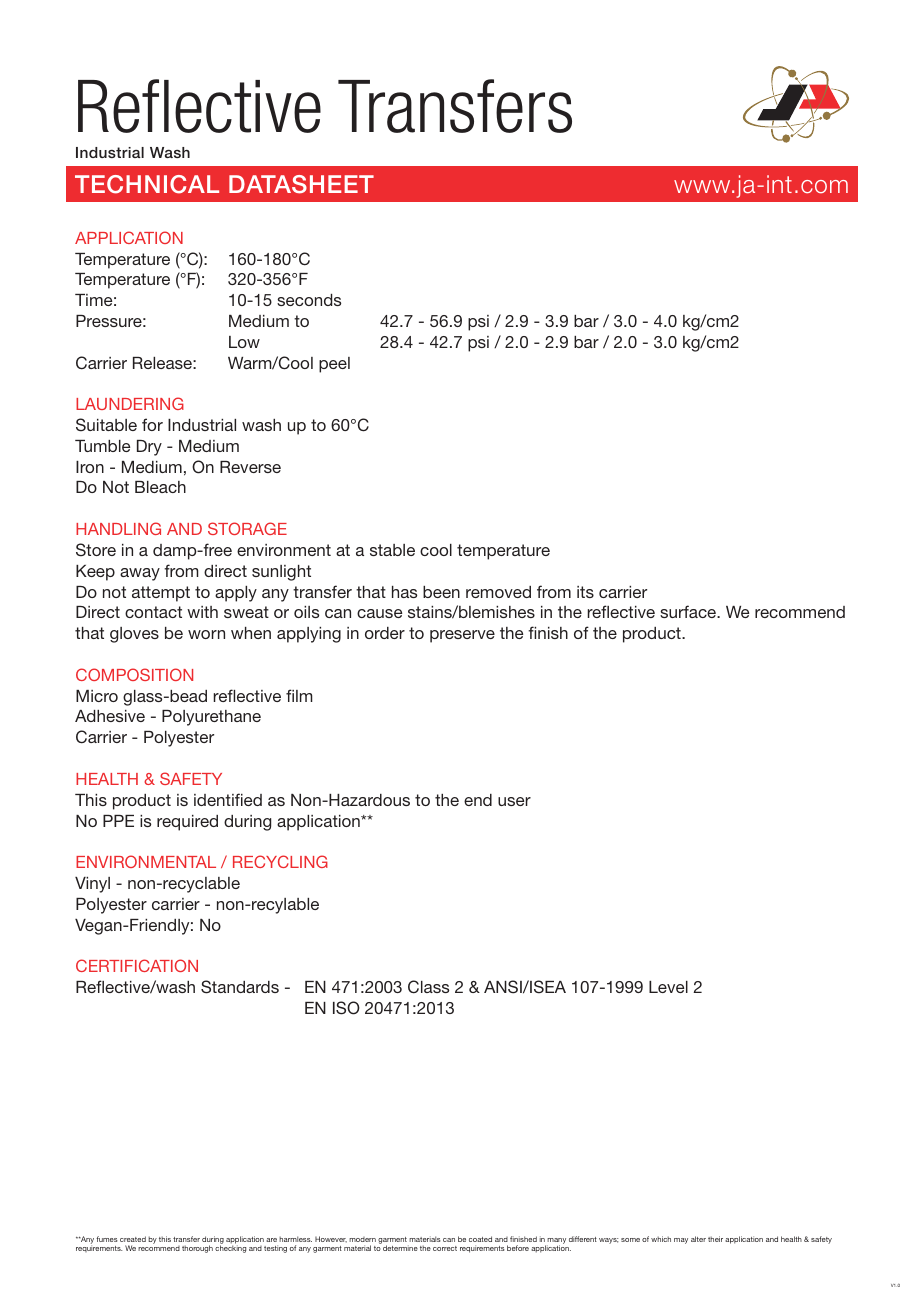 The width and height of the page is (924, 1308). I want to click on TECHNICAL, so click(147, 184).
